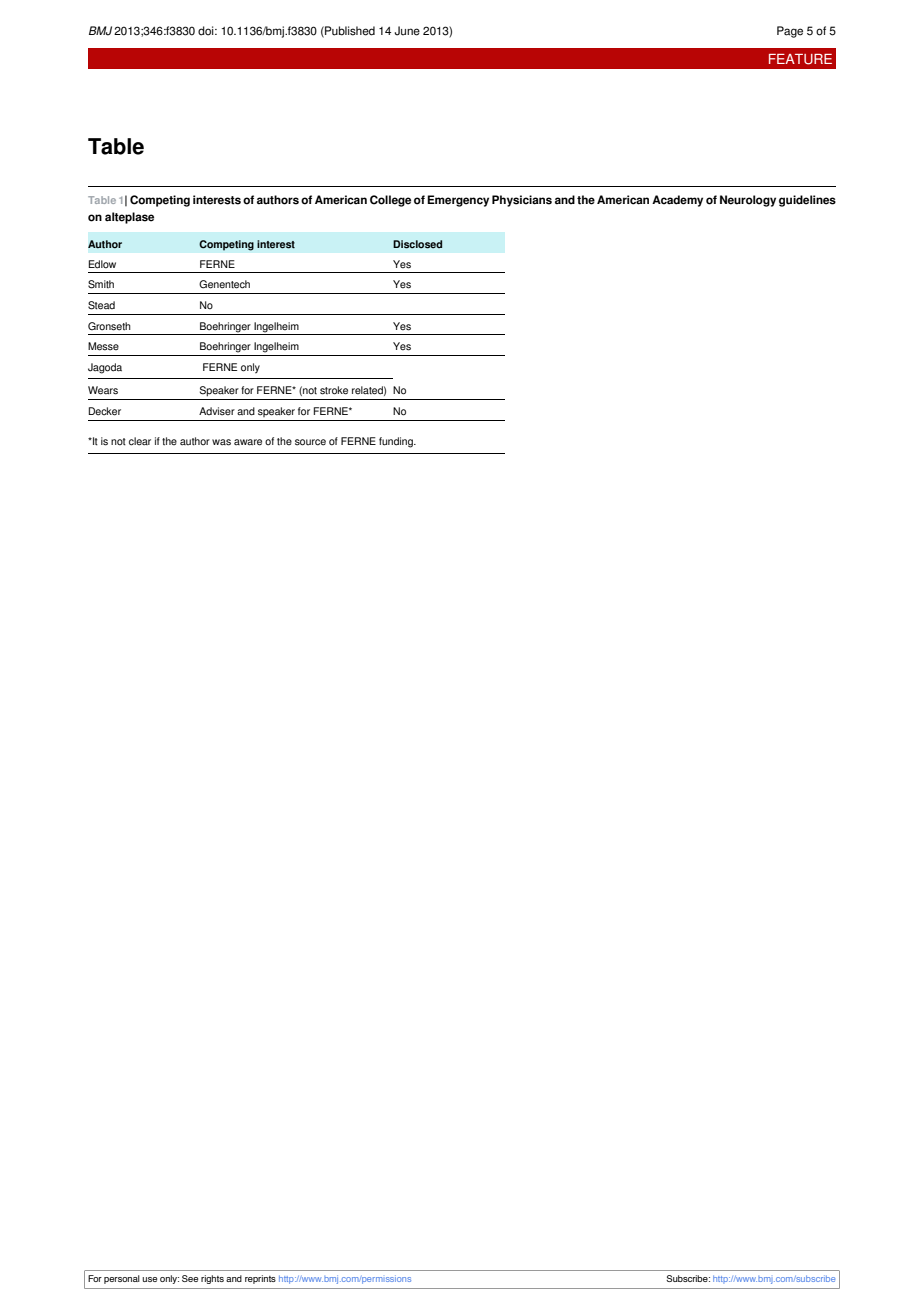 This document has width=924, height=1308. I want to click on doi, so click(207, 31).
